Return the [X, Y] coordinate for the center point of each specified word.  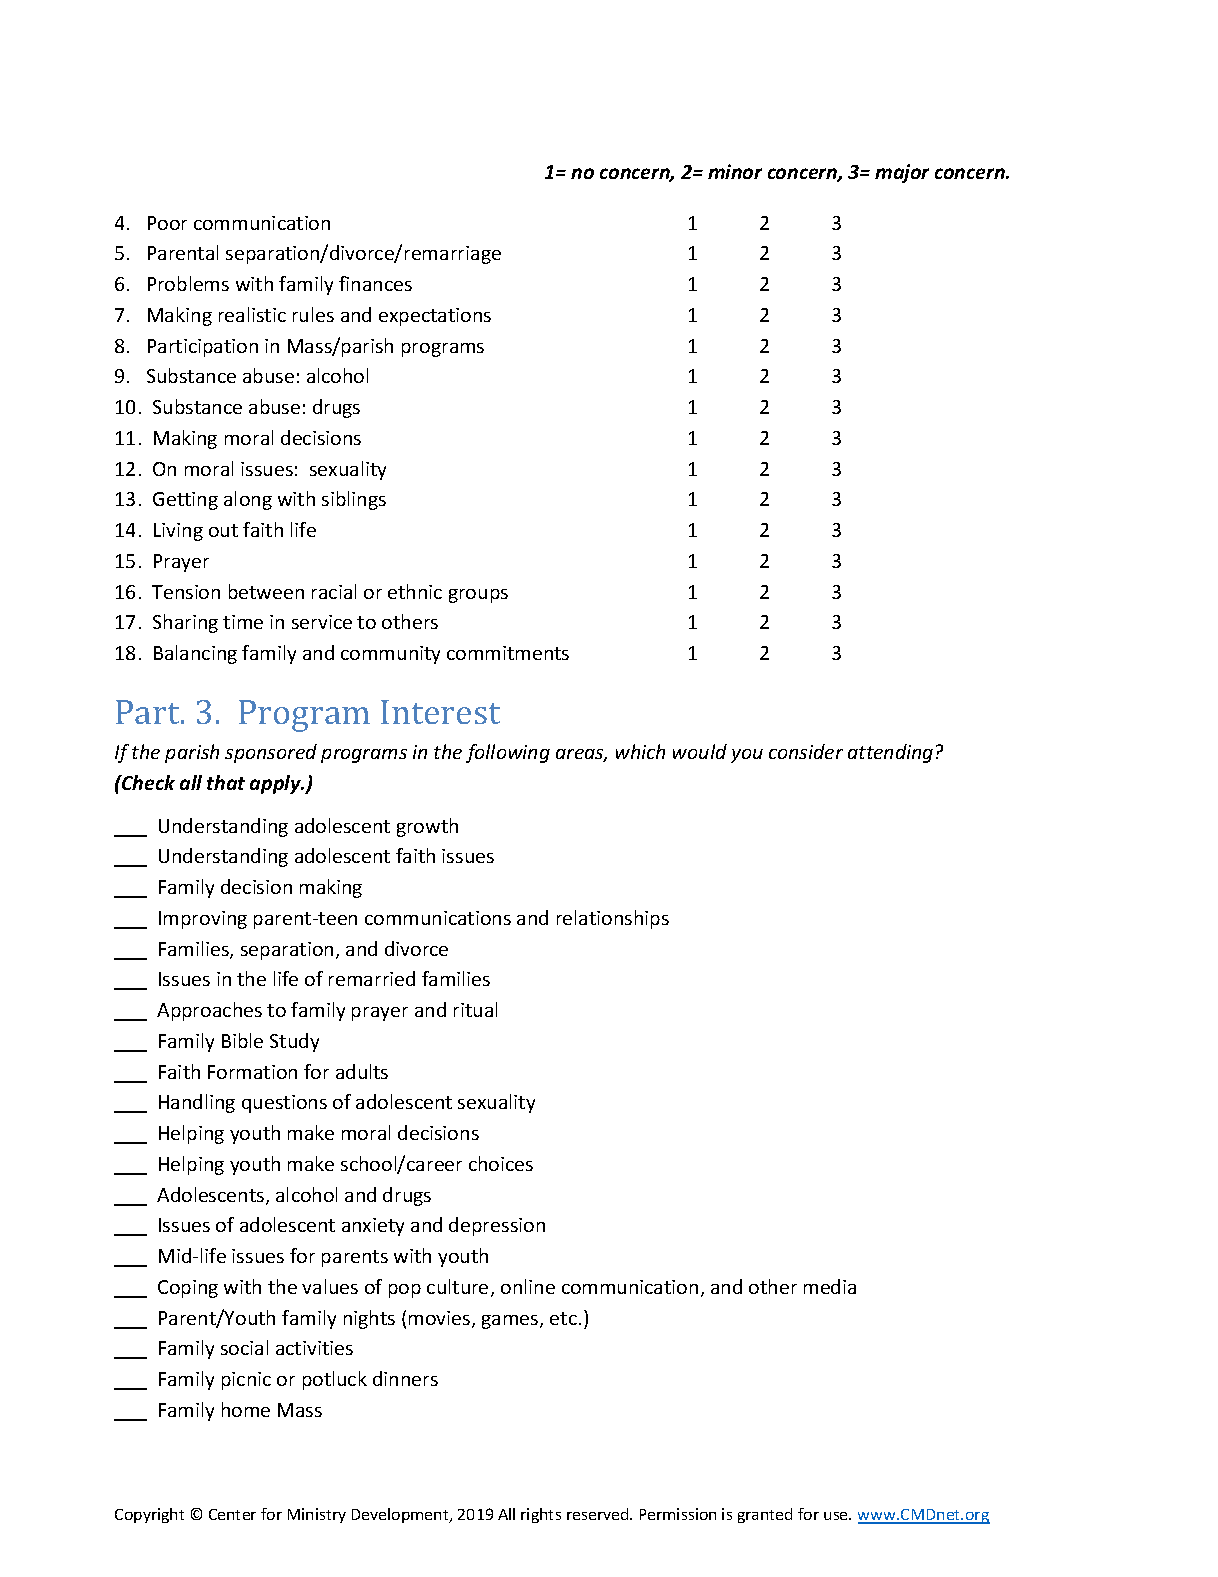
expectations [435, 317]
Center [232, 1514]
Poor [167, 223]
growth [427, 827]
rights [541, 1515]
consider [806, 751]
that [226, 782]
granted [765, 1515]
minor [735, 171]
